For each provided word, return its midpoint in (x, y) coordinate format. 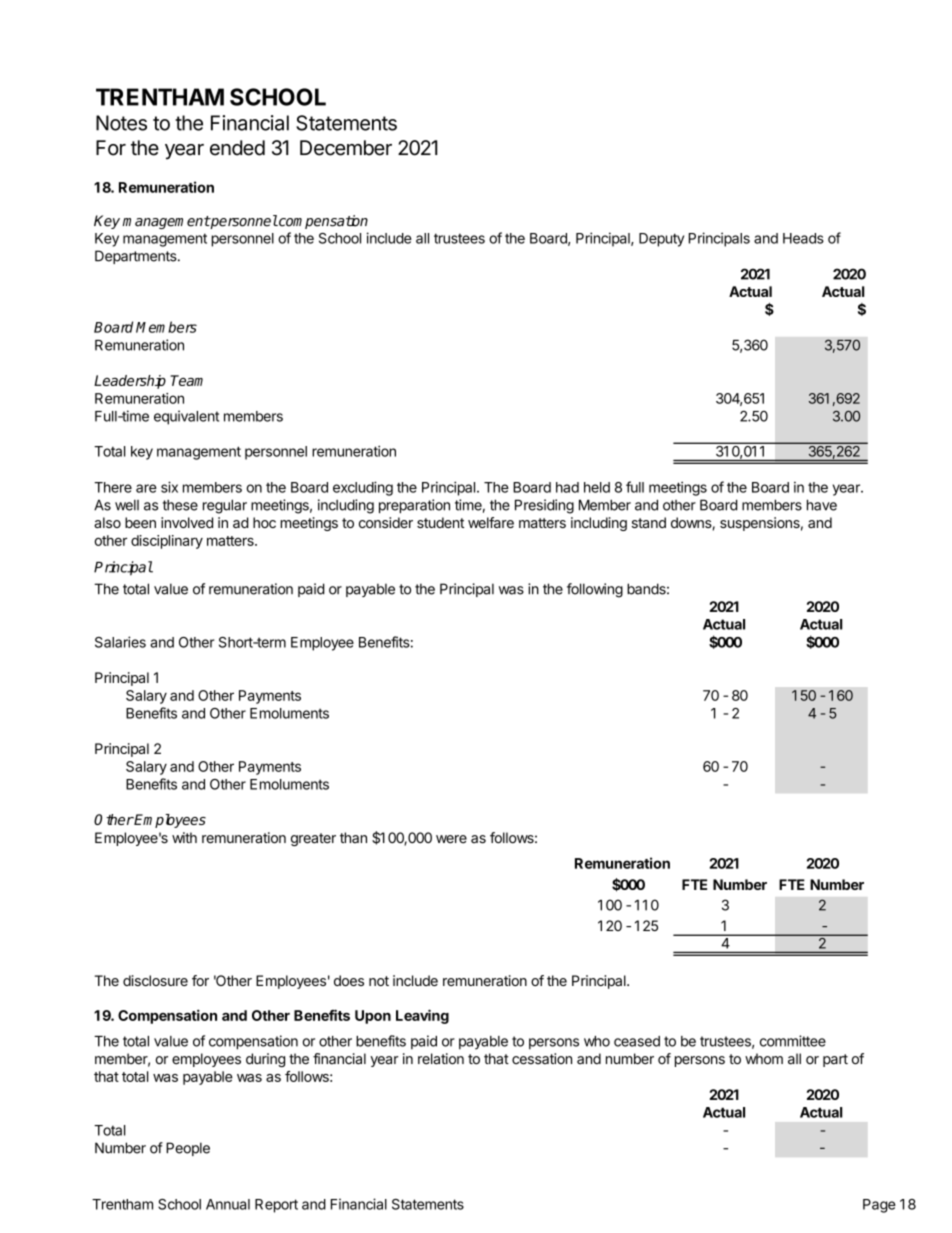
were (451, 839)
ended (237, 148)
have (822, 505)
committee (793, 1041)
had (567, 487)
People (188, 1149)
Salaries (120, 642)
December (346, 148)
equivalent (186, 417)
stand (649, 522)
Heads (803, 238)
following (595, 590)
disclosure (155, 980)
